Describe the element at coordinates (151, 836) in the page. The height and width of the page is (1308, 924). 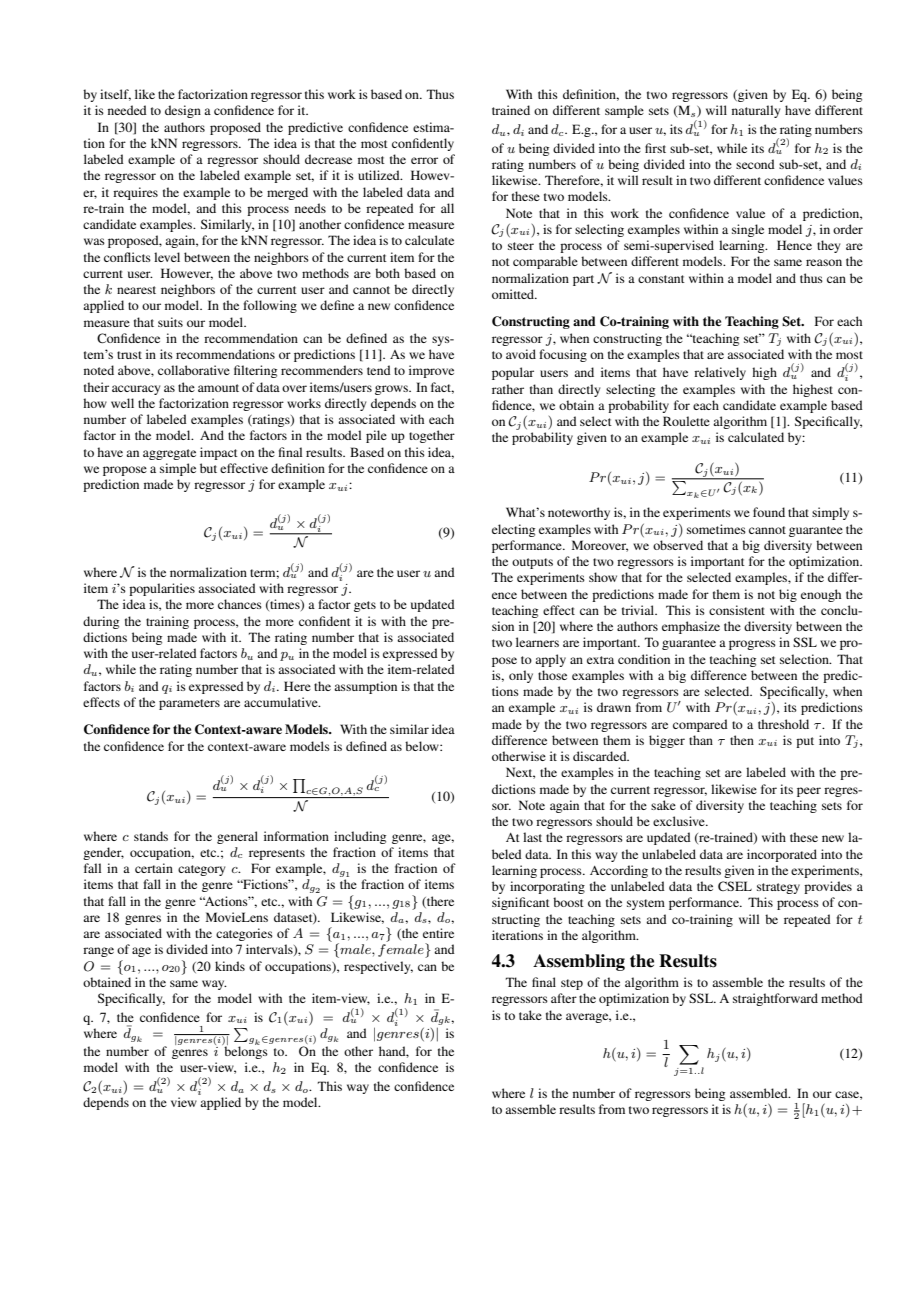
I see `stands` at that location.
